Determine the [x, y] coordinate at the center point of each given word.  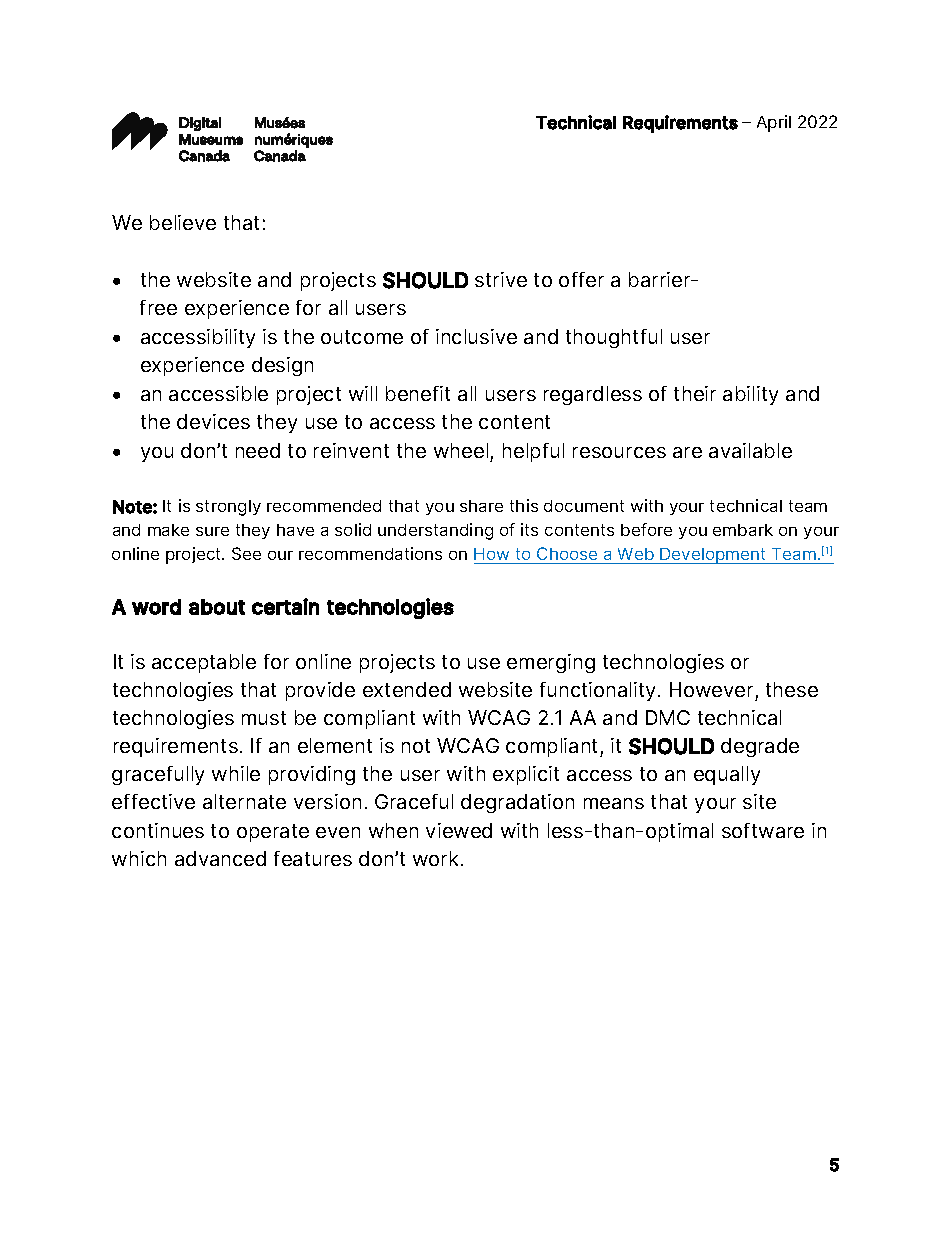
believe [183, 222]
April [774, 123]
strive [501, 279]
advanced [220, 858]
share [481, 506]
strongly [228, 508]
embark [743, 530]
